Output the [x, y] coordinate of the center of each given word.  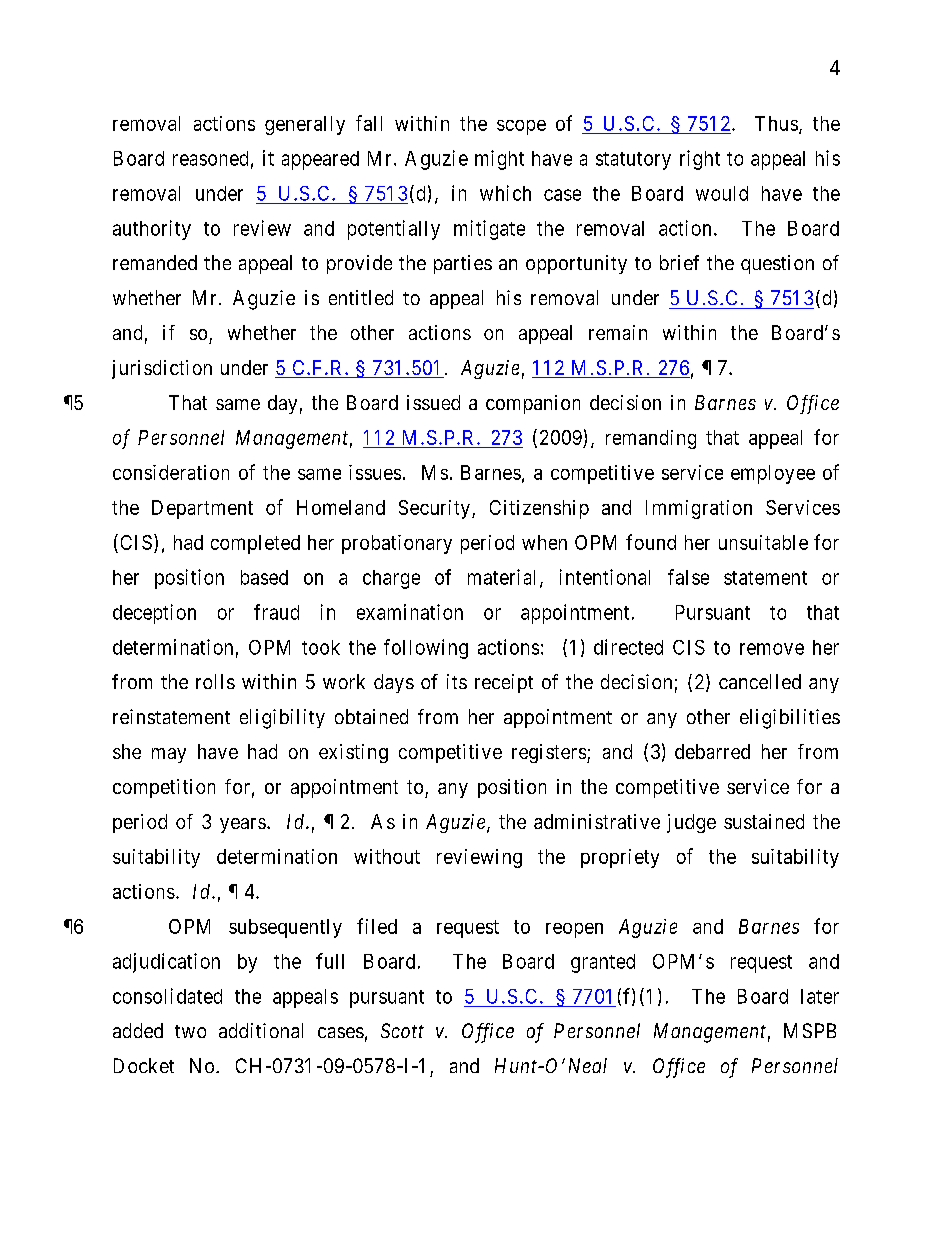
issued [433, 402]
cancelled [760, 681]
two [190, 1031]
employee [773, 474]
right [700, 160]
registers [549, 753]
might [499, 160]
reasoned [210, 158]
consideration [171, 472]
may [169, 755]
